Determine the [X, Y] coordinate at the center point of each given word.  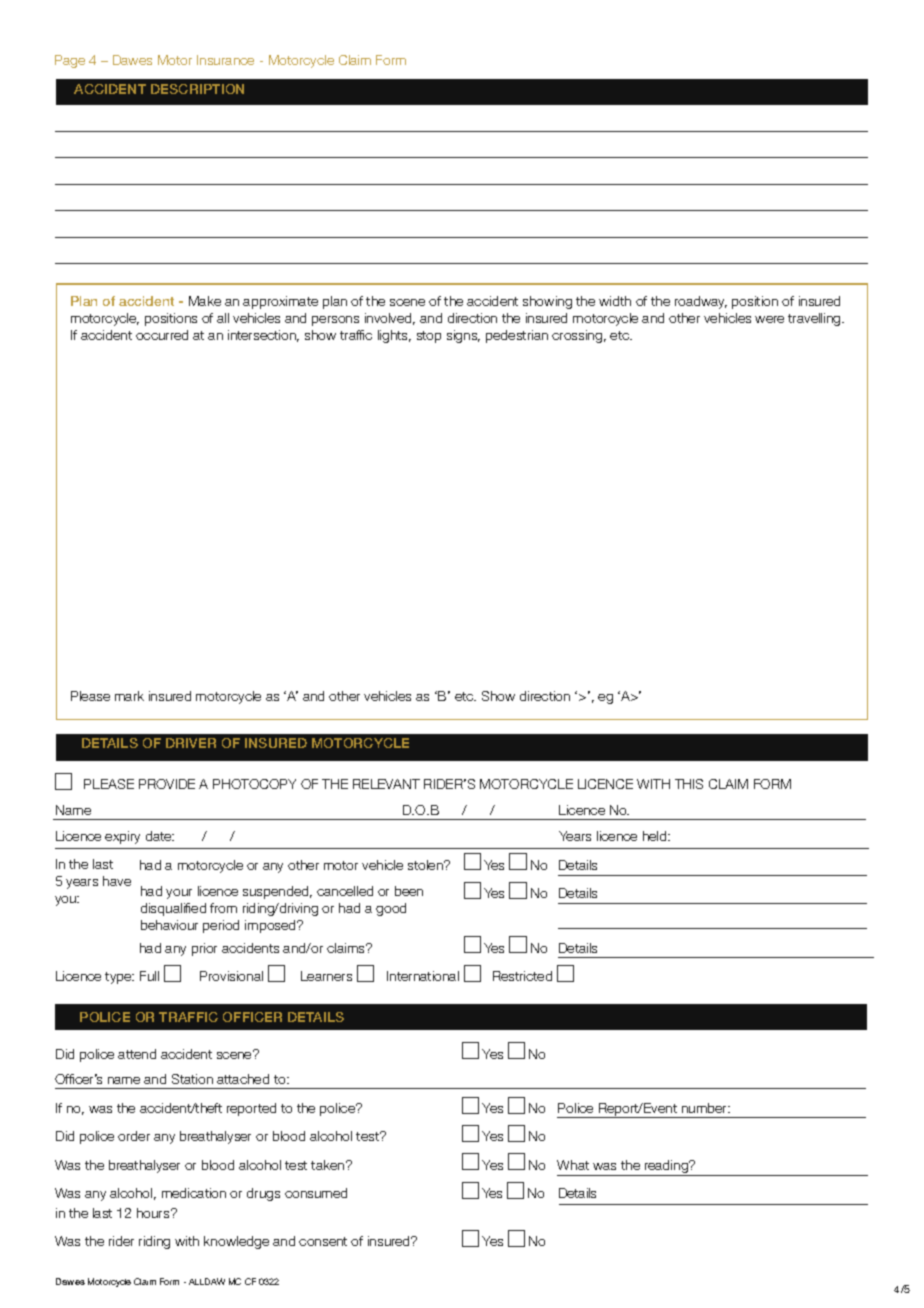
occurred [162, 335]
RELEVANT [386, 784]
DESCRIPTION [197, 89]
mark [129, 696]
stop [429, 337]
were [769, 319]
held [656, 836]
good [391, 909]
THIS [689, 784]
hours [154, 1213]
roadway [701, 302]
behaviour [169, 925]
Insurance [225, 60]
